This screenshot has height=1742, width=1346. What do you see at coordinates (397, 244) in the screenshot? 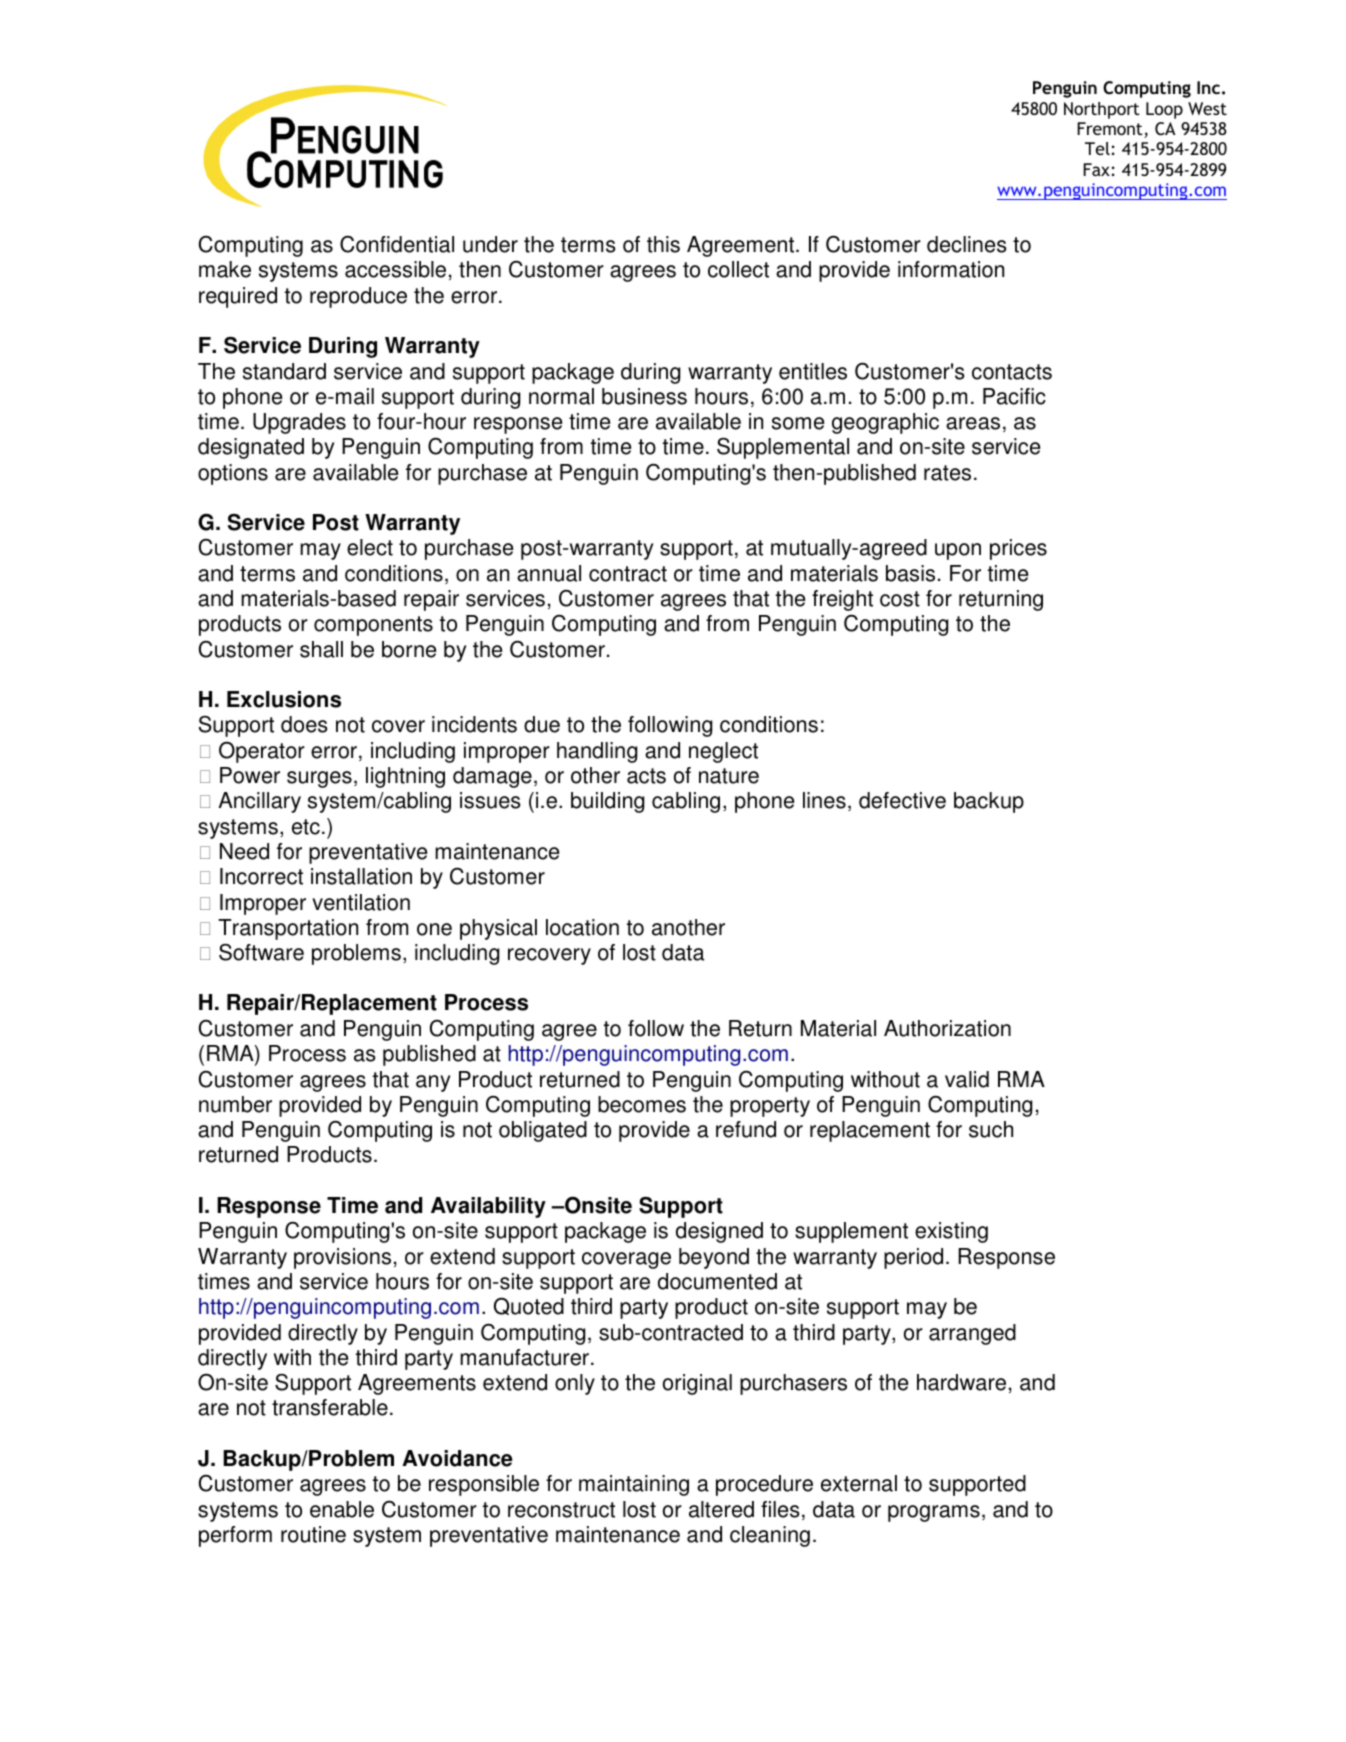
I see `Confidential` at bounding box center [397, 244].
